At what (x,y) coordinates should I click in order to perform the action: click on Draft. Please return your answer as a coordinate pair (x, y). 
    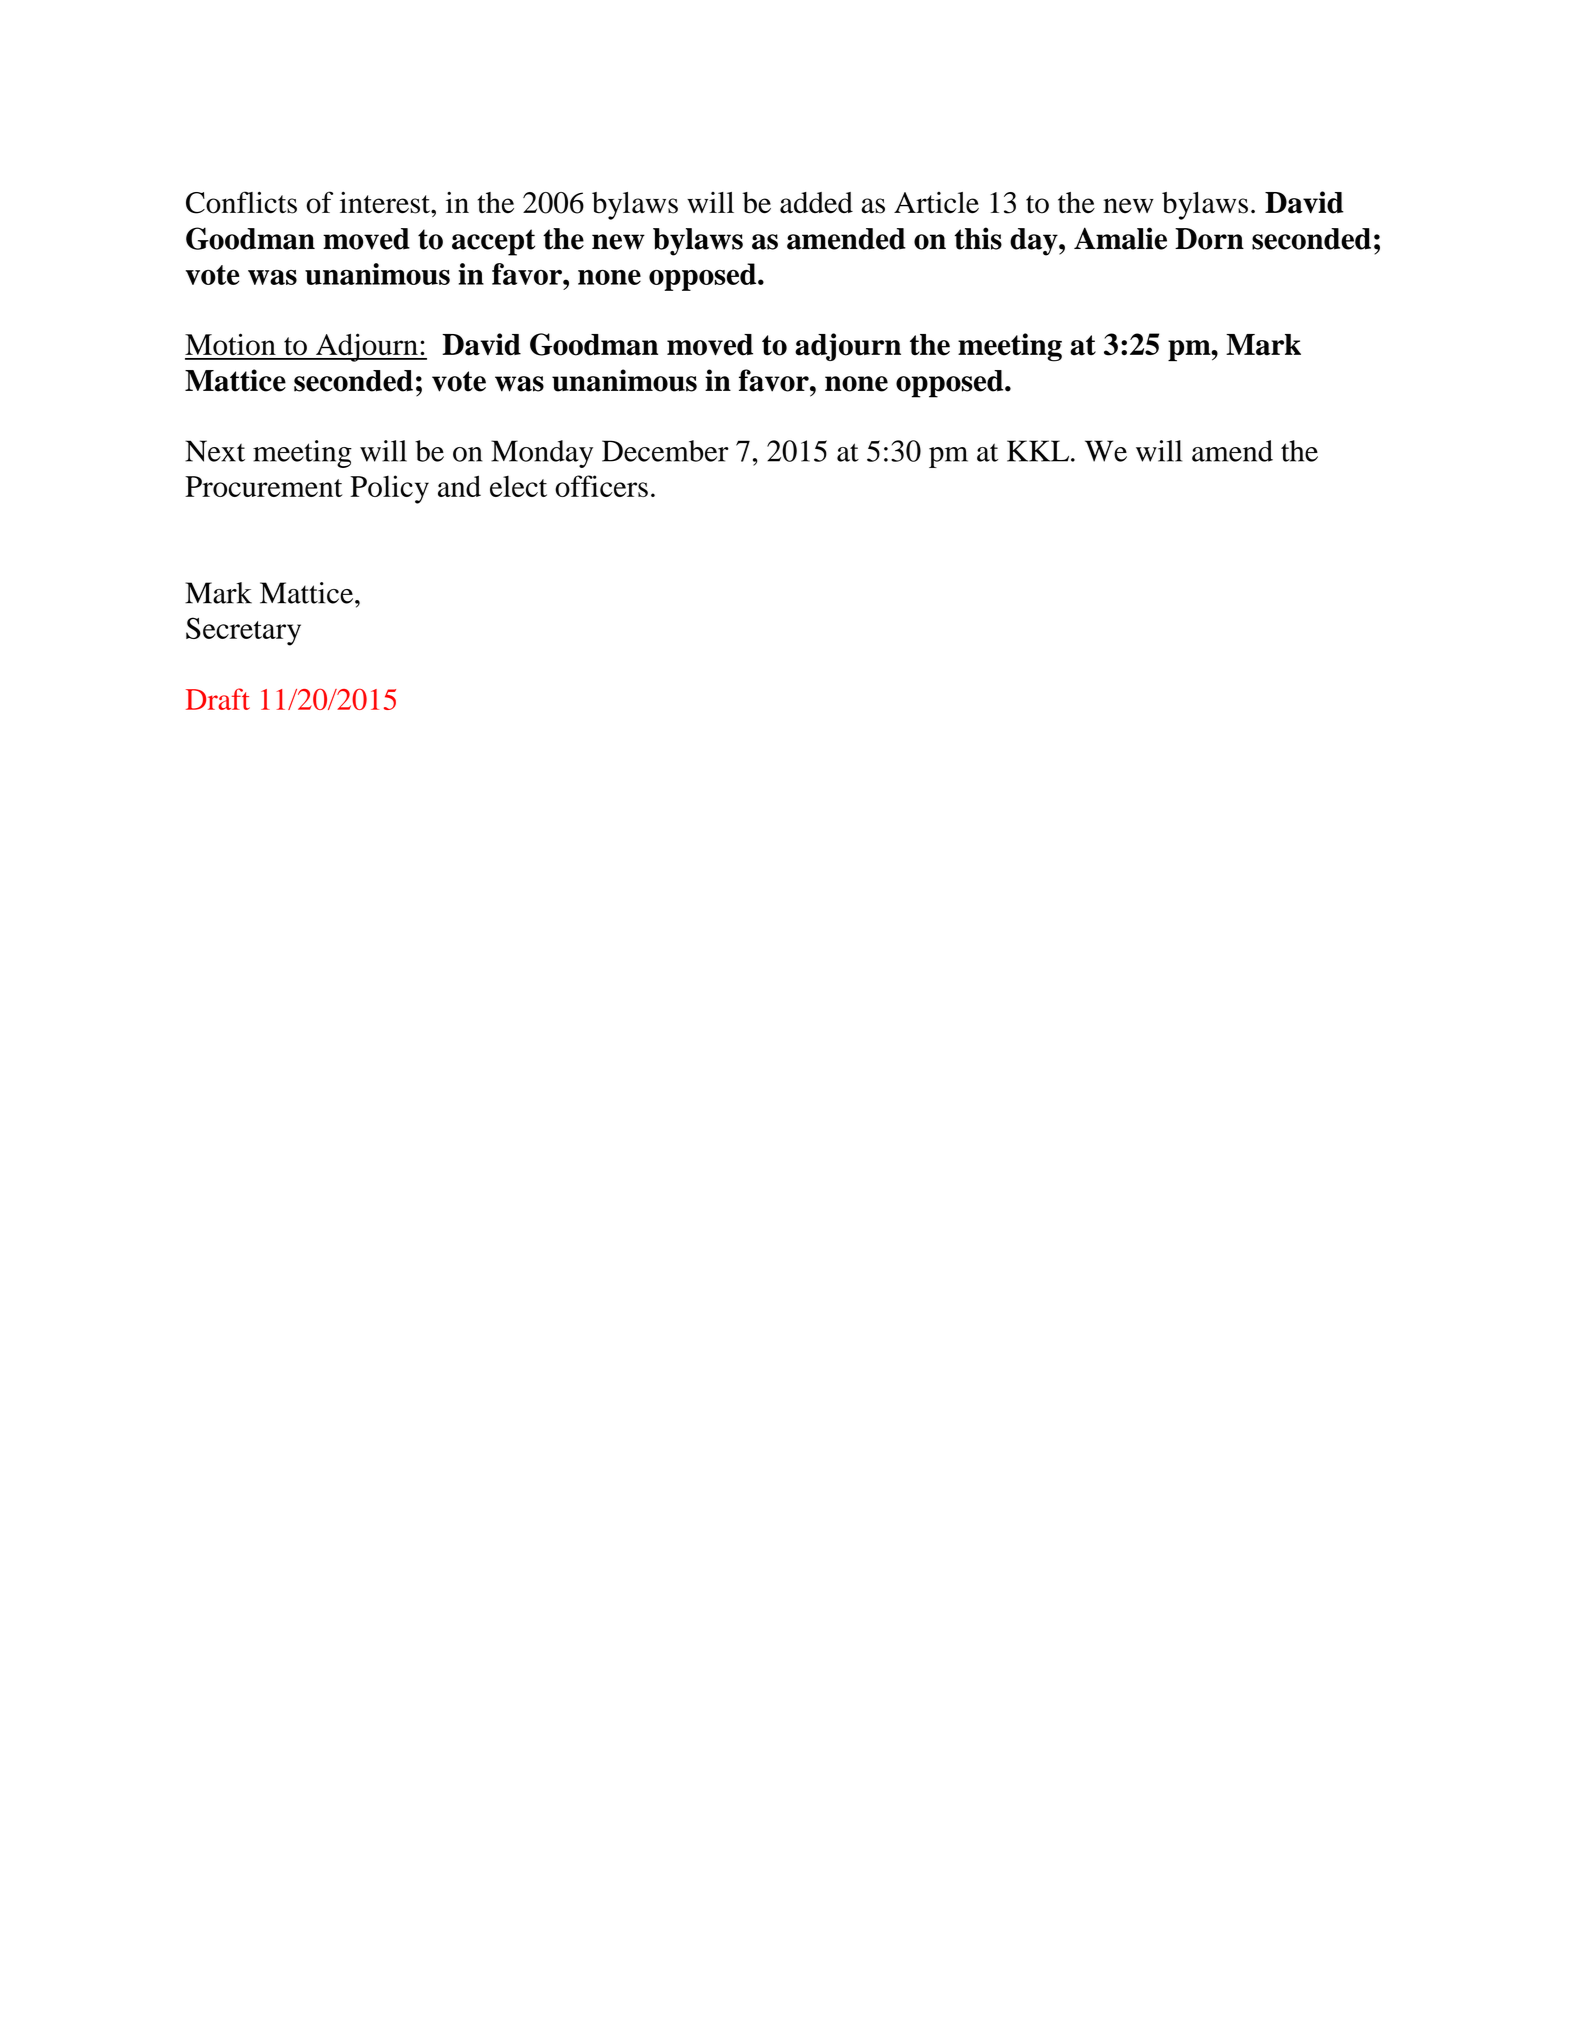
    Looking at the image, I should click on (218, 699).
